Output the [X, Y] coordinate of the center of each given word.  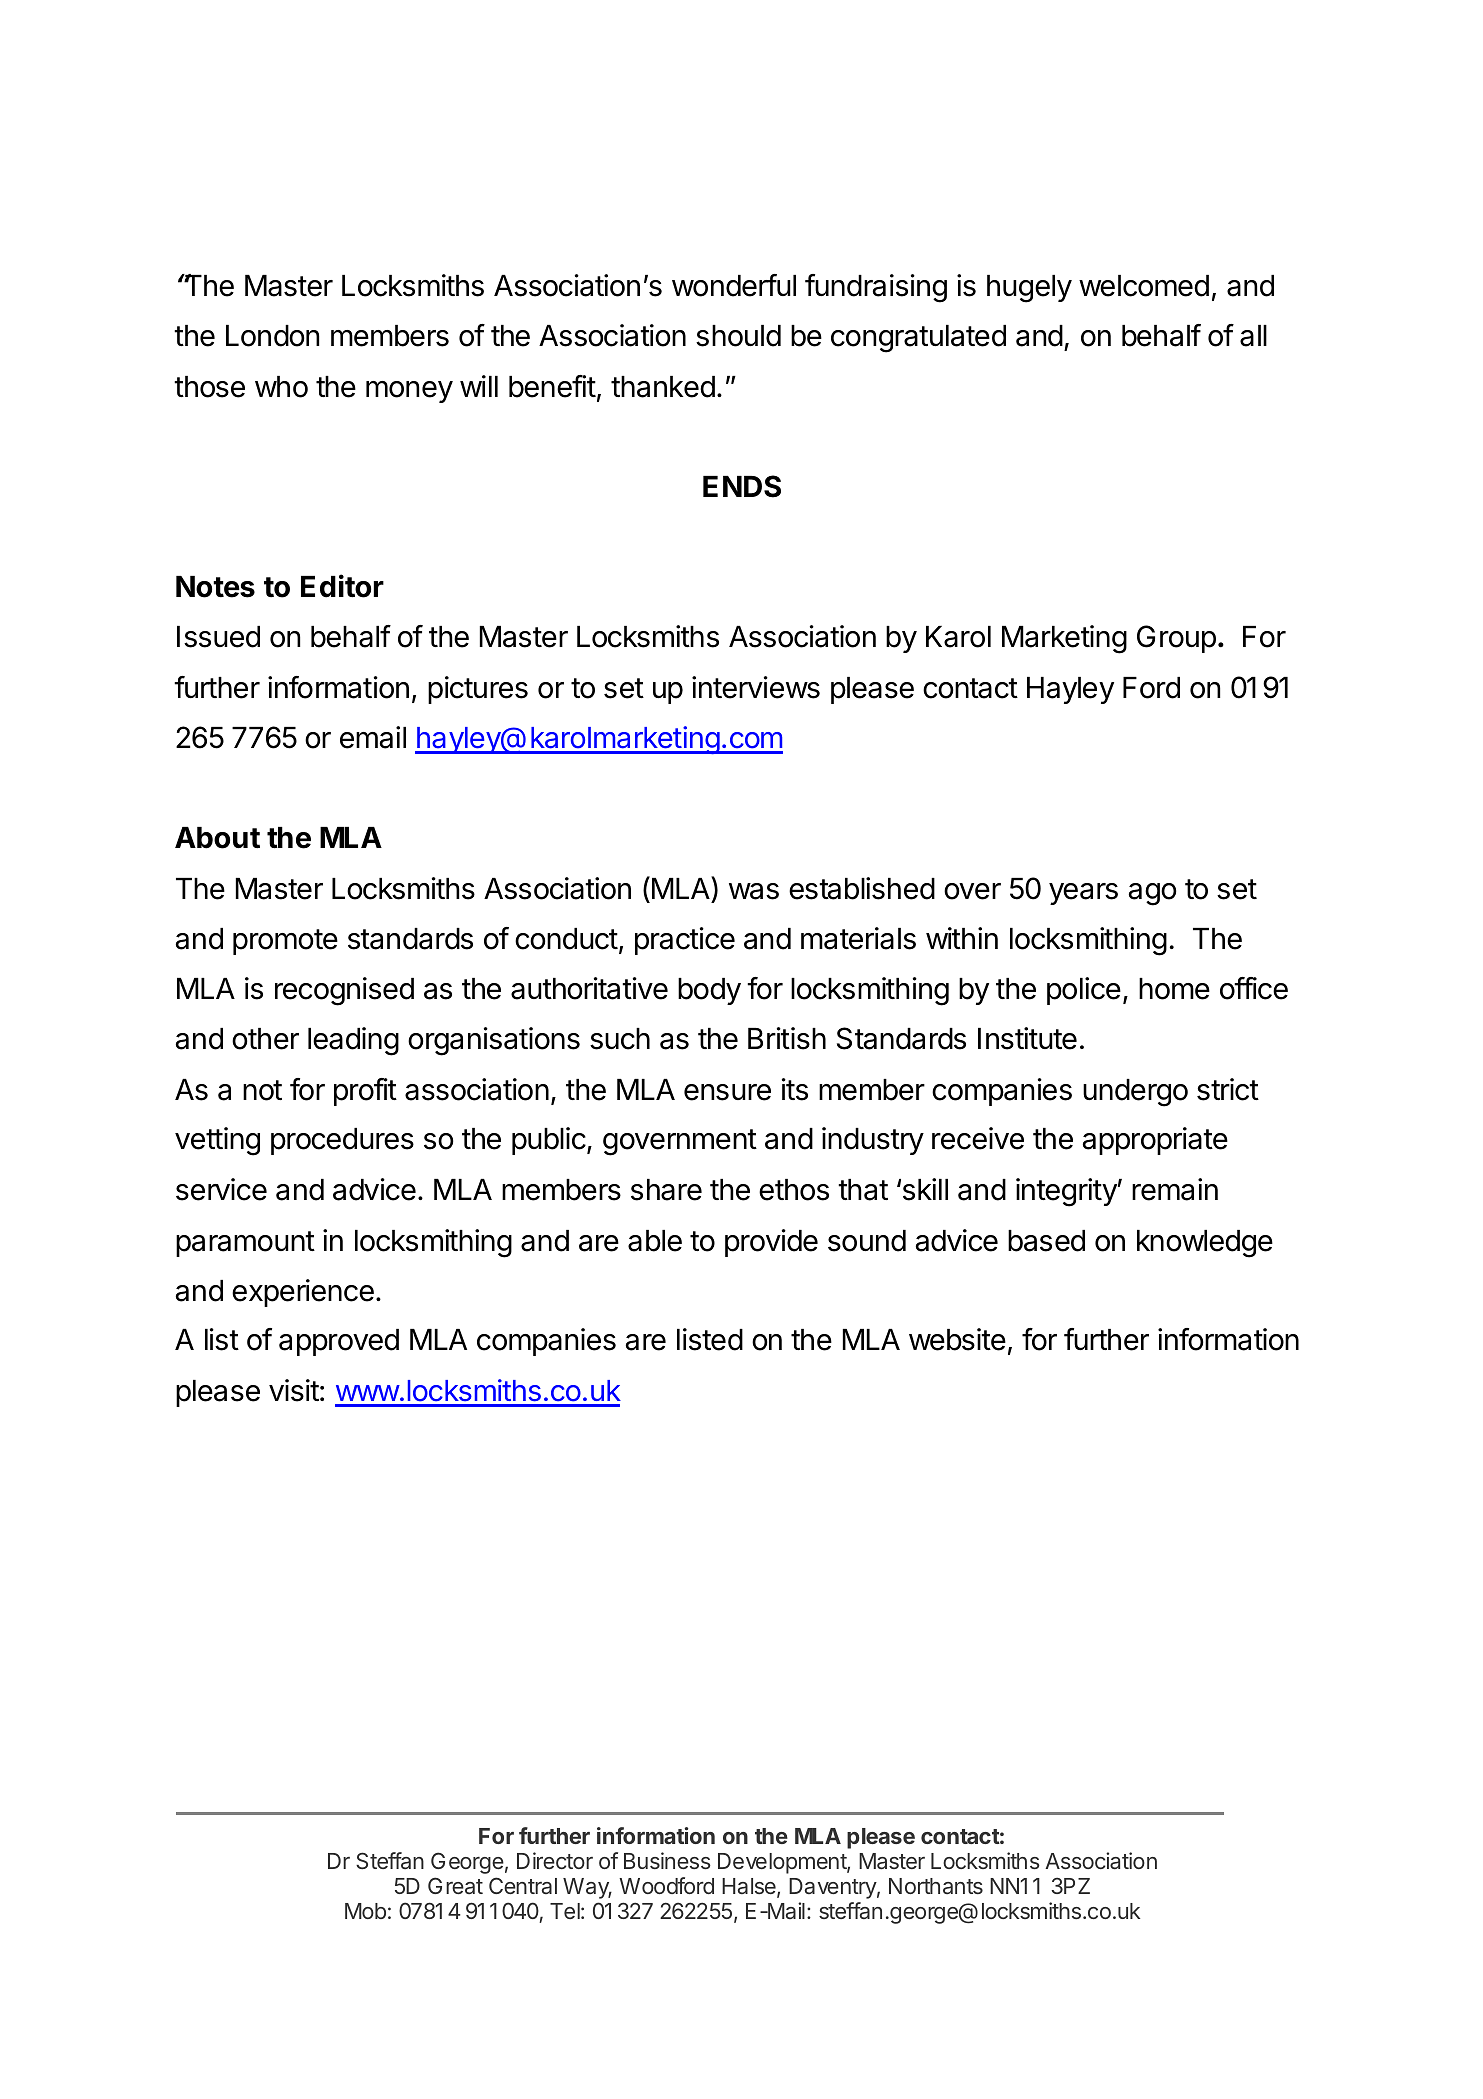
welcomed [1144, 286]
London [272, 336]
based [1046, 1241]
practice [685, 941]
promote [285, 942]
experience [303, 1293]
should [738, 336]
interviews [756, 687]
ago [1152, 894]
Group [1176, 639]
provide [771, 1243]
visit [294, 1390]
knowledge [1205, 1244]
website [957, 1339]
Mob [365, 1911]
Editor [342, 586]
